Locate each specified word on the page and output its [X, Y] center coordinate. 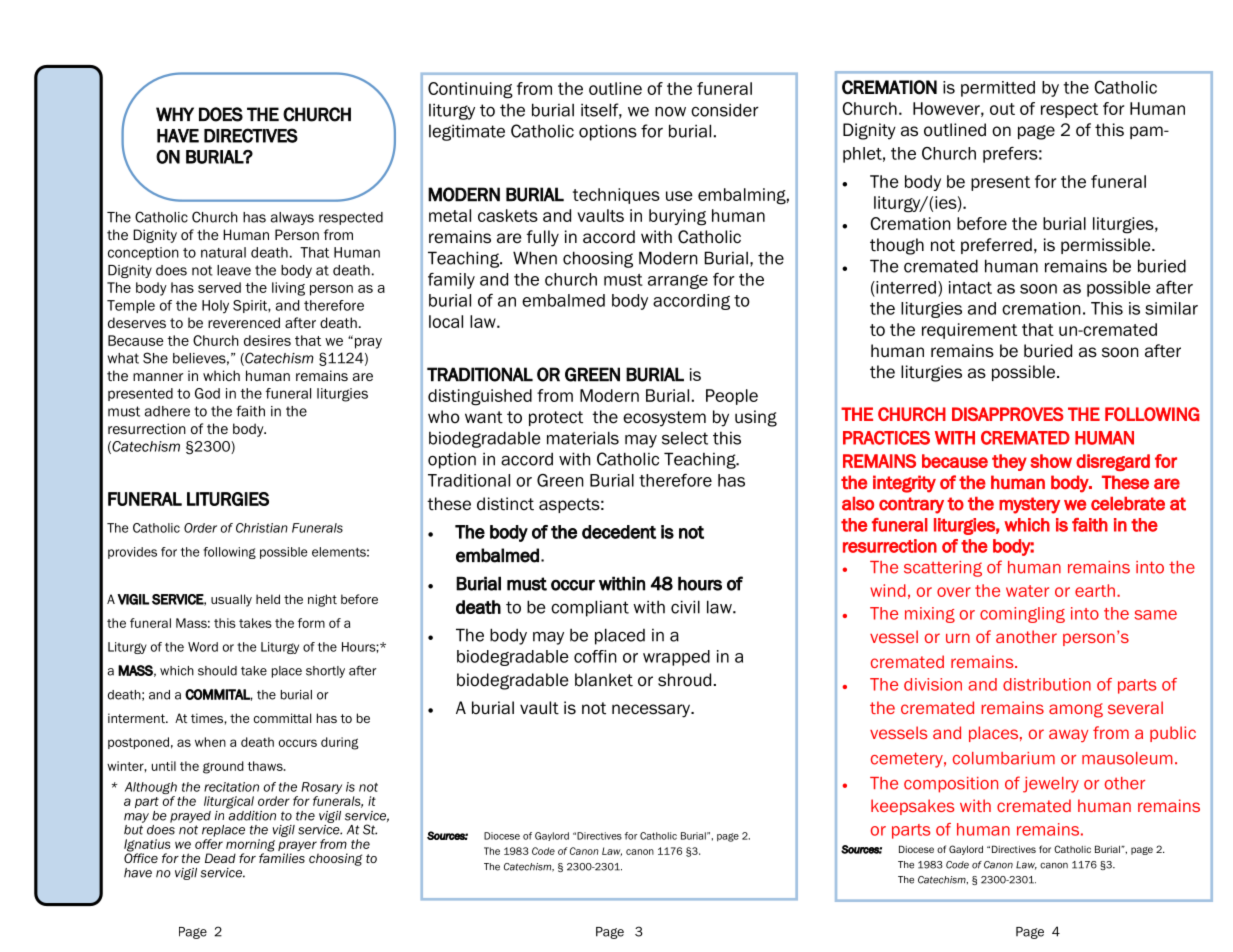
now [670, 111]
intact [970, 287]
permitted [998, 89]
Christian [262, 528]
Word [203, 647]
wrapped [676, 658]
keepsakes [913, 807]
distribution [1047, 684]
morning [250, 846]
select [685, 438]
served [219, 287]
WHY [175, 114]
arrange [678, 282]
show [1051, 461]
